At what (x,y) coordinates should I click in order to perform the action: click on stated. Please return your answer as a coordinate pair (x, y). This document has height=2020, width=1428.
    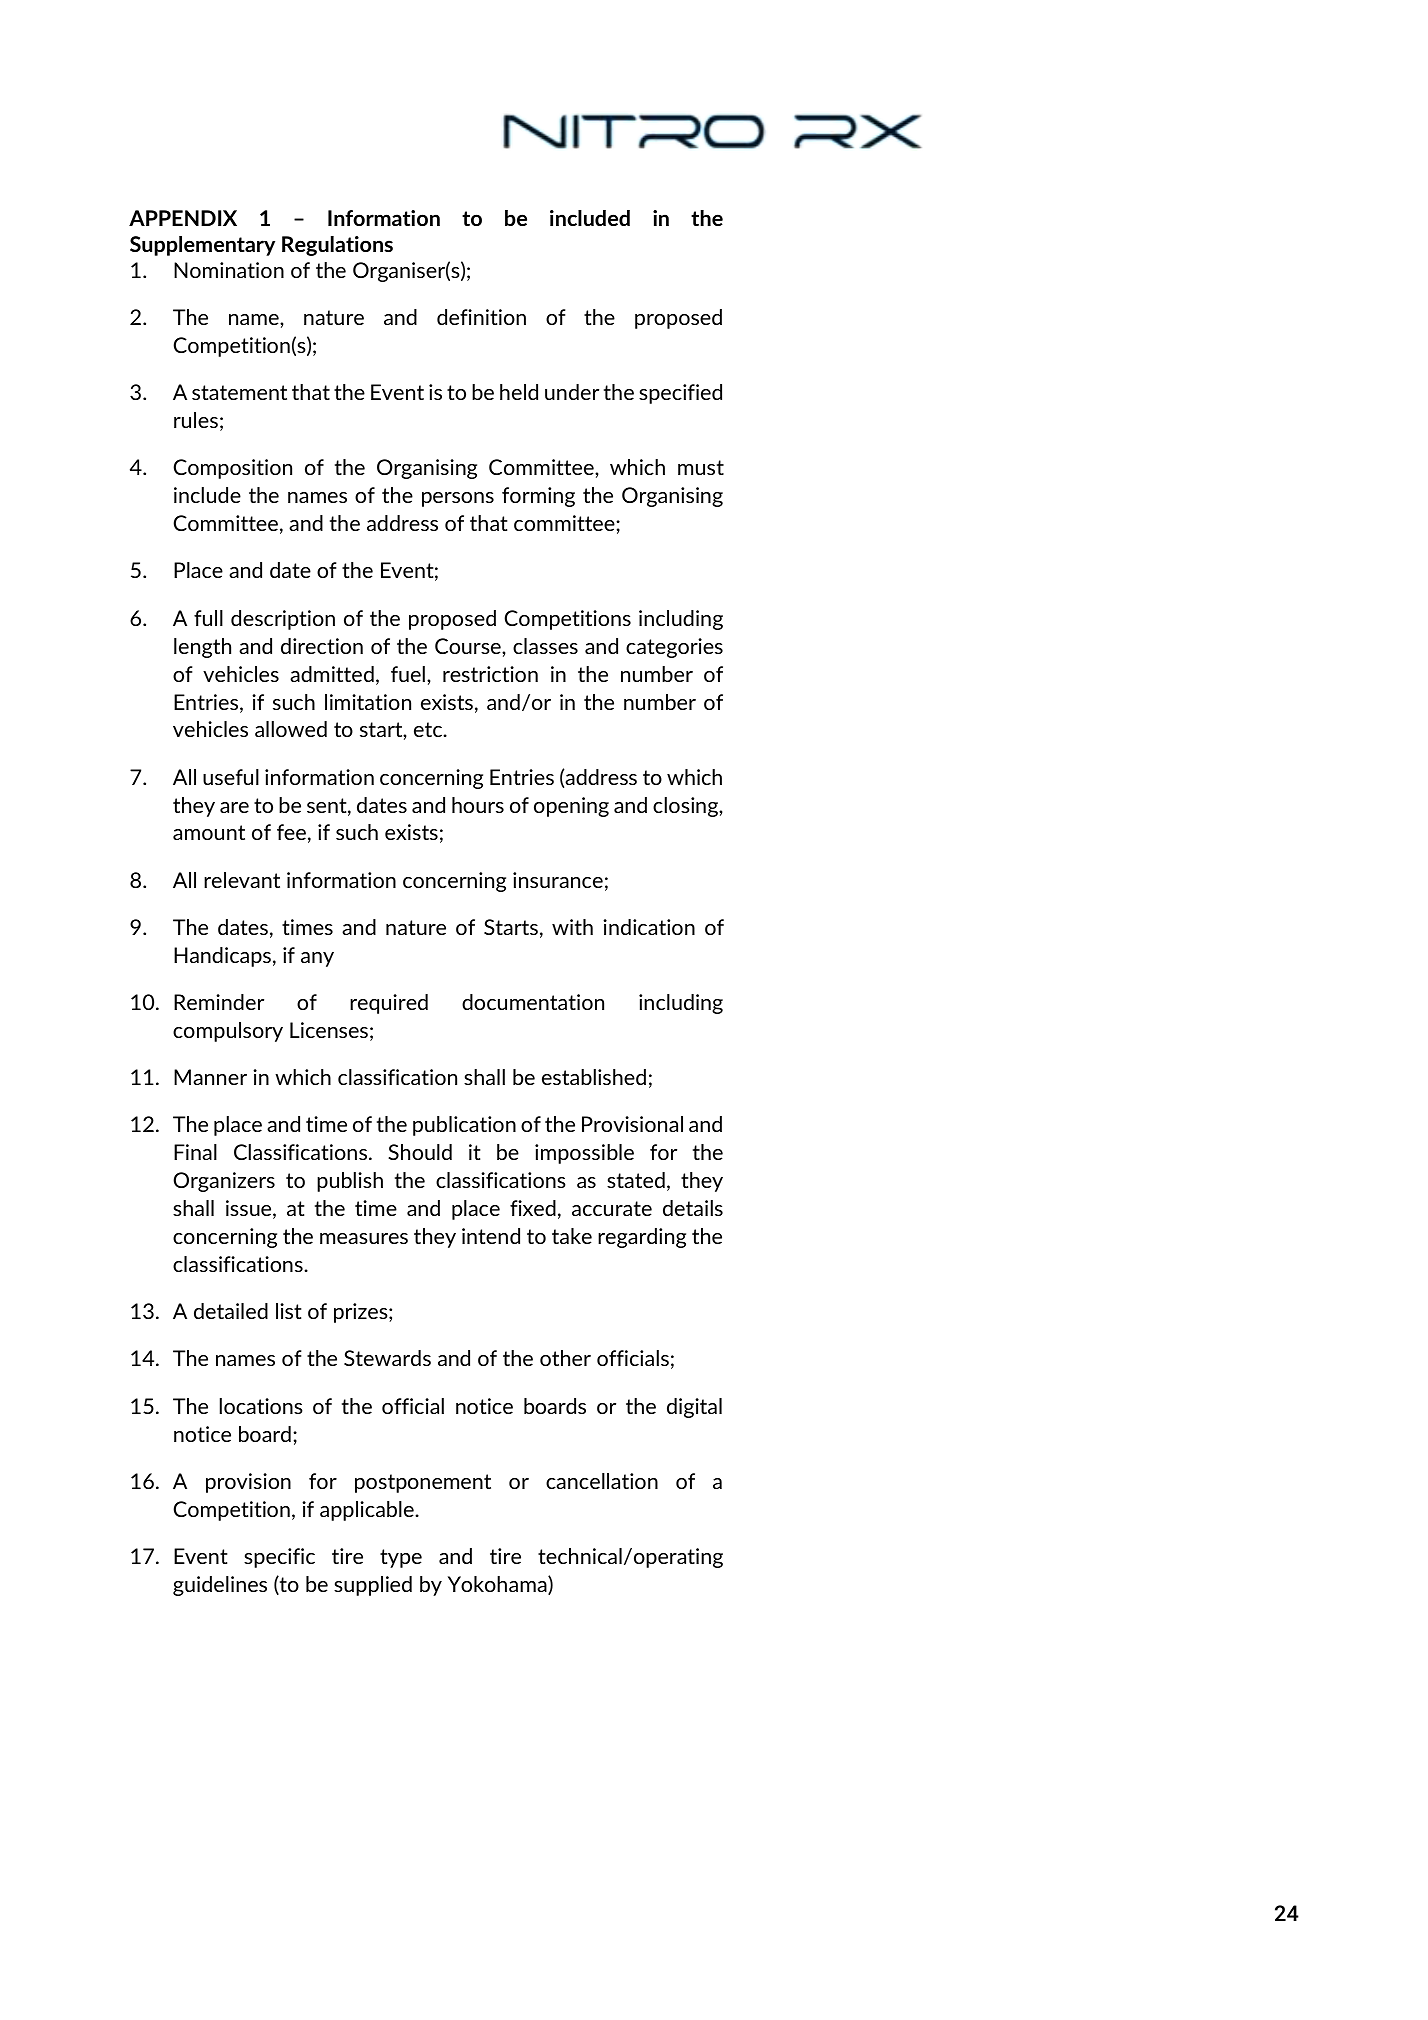
    Looking at the image, I should click on (636, 1180).
